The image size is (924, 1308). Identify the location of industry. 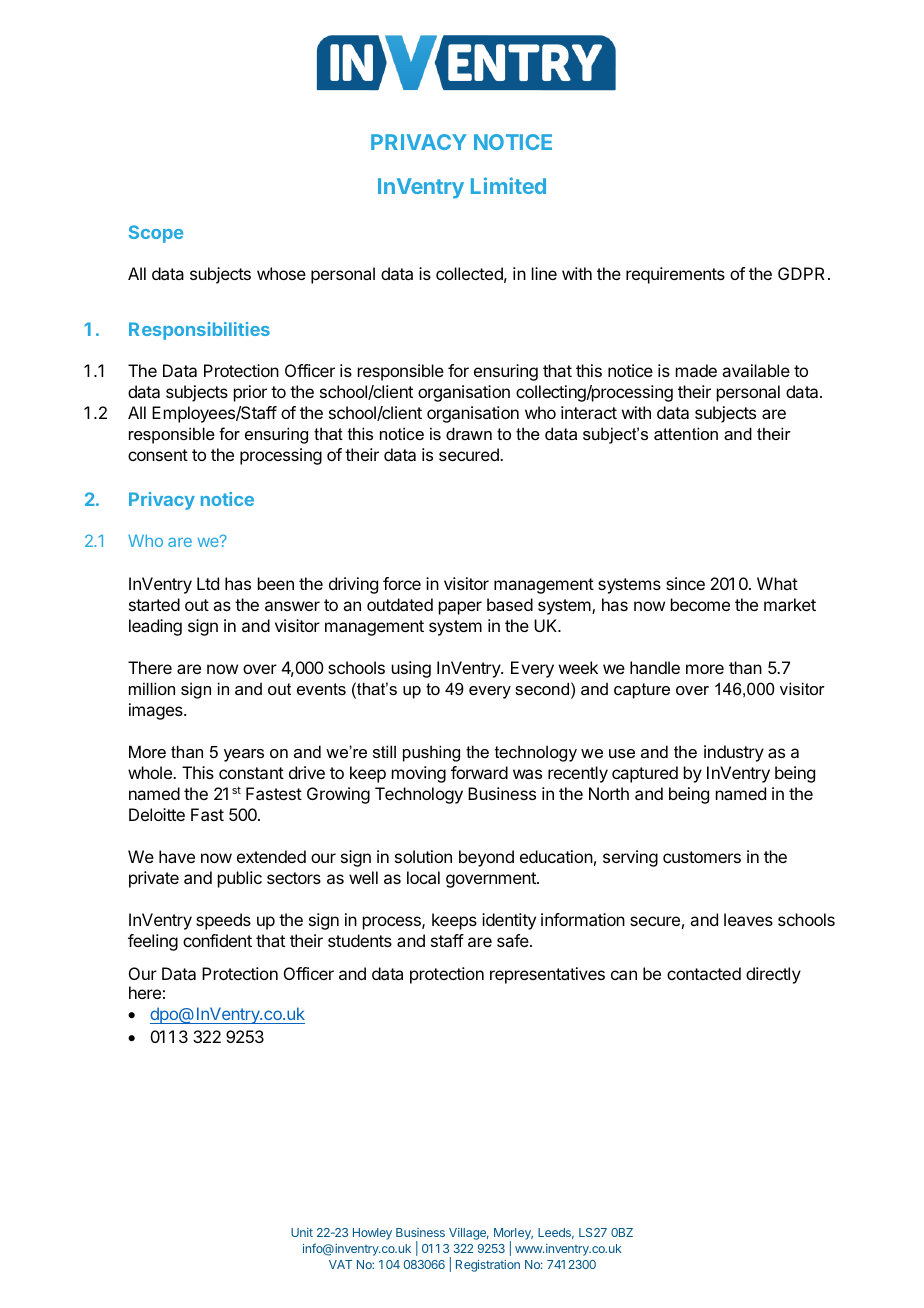
(734, 753).
